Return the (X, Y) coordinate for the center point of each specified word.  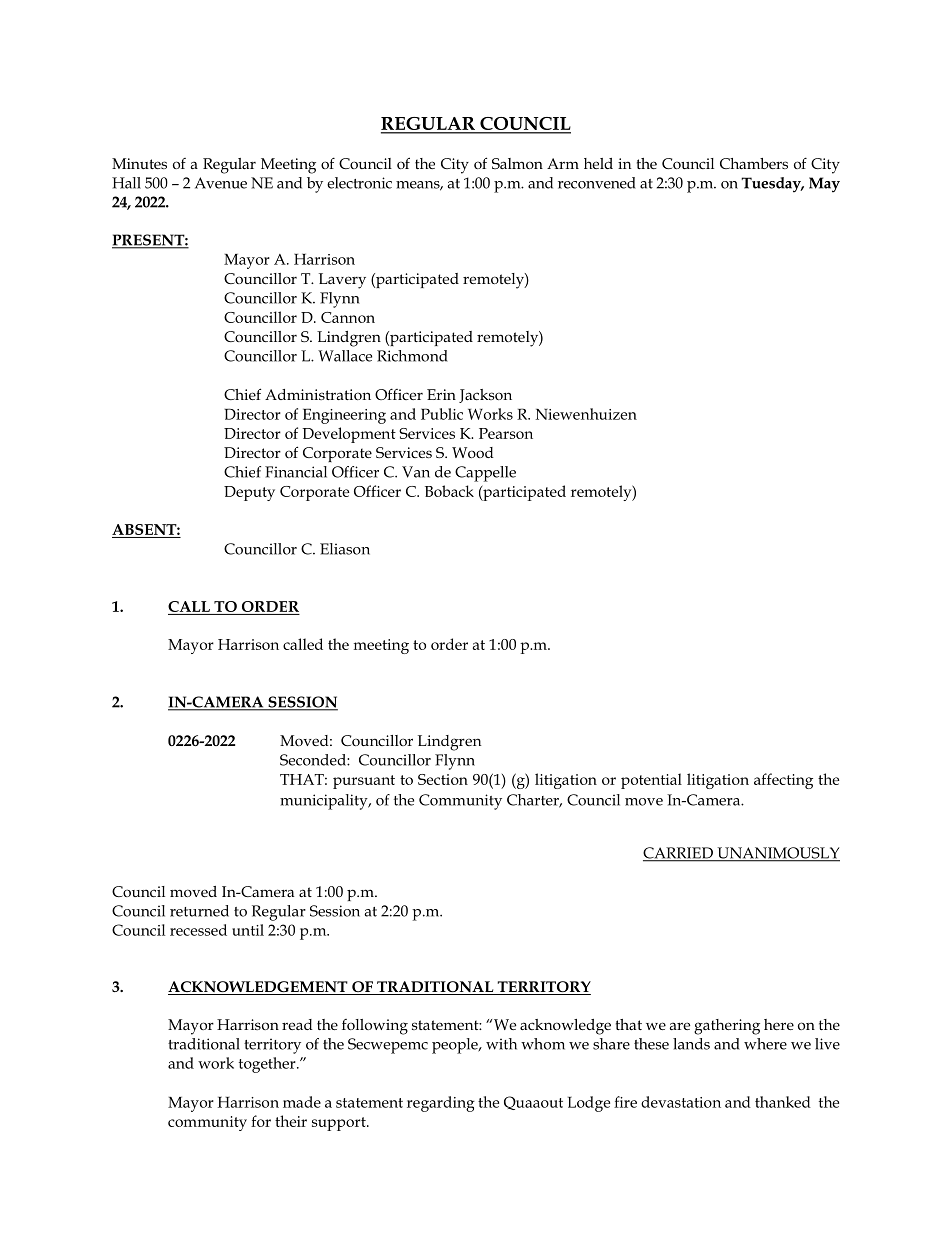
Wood (473, 452)
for (261, 1121)
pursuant (364, 782)
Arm (563, 163)
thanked (783, 1102)
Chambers (754, 163)
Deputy (249, 493)
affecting (783, 781)
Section (443, 779)
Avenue (221, 183)
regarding (441, 1104)
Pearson (506, 433)
